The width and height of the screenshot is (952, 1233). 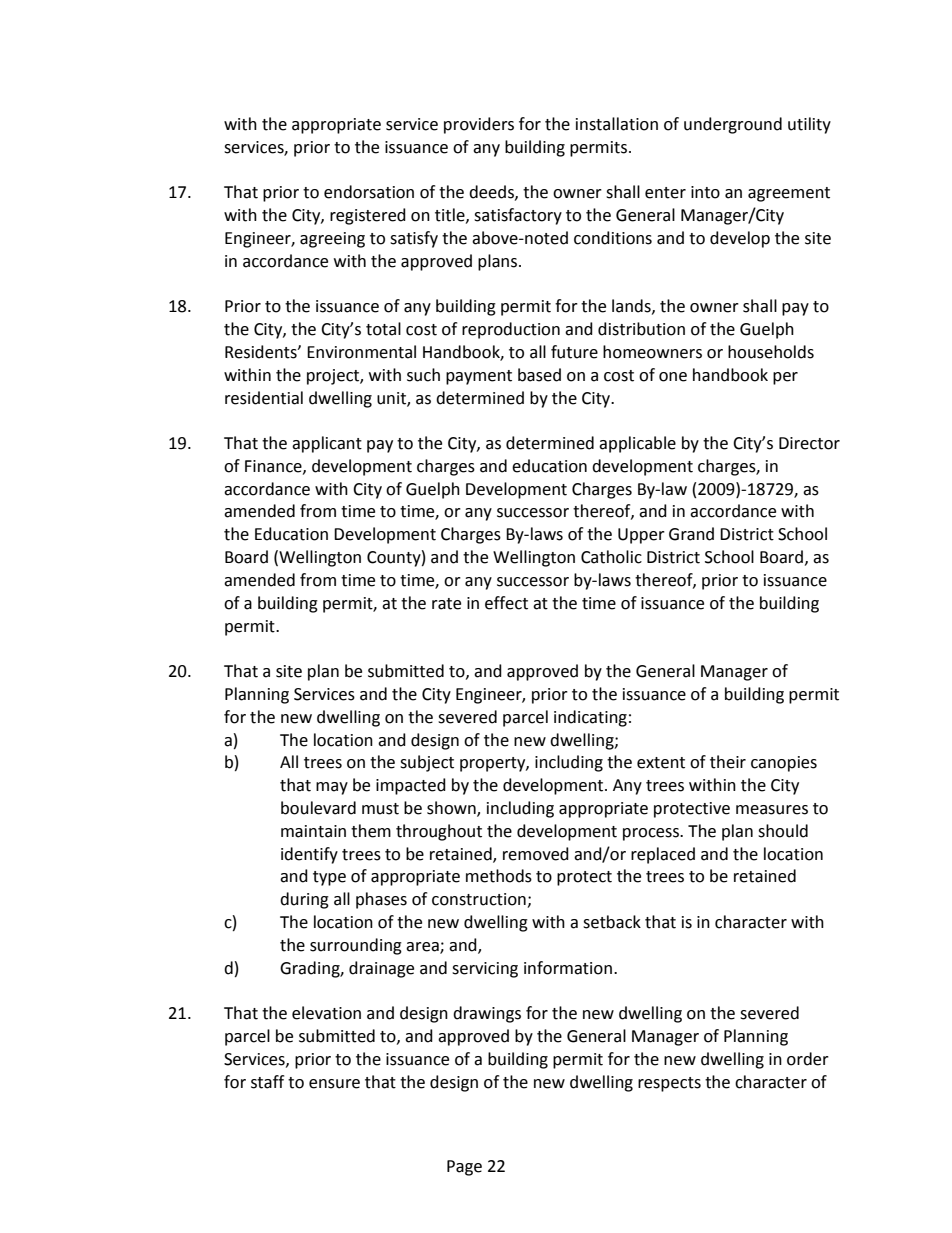 I want to click on Page, so click(x=464, y=1168).
